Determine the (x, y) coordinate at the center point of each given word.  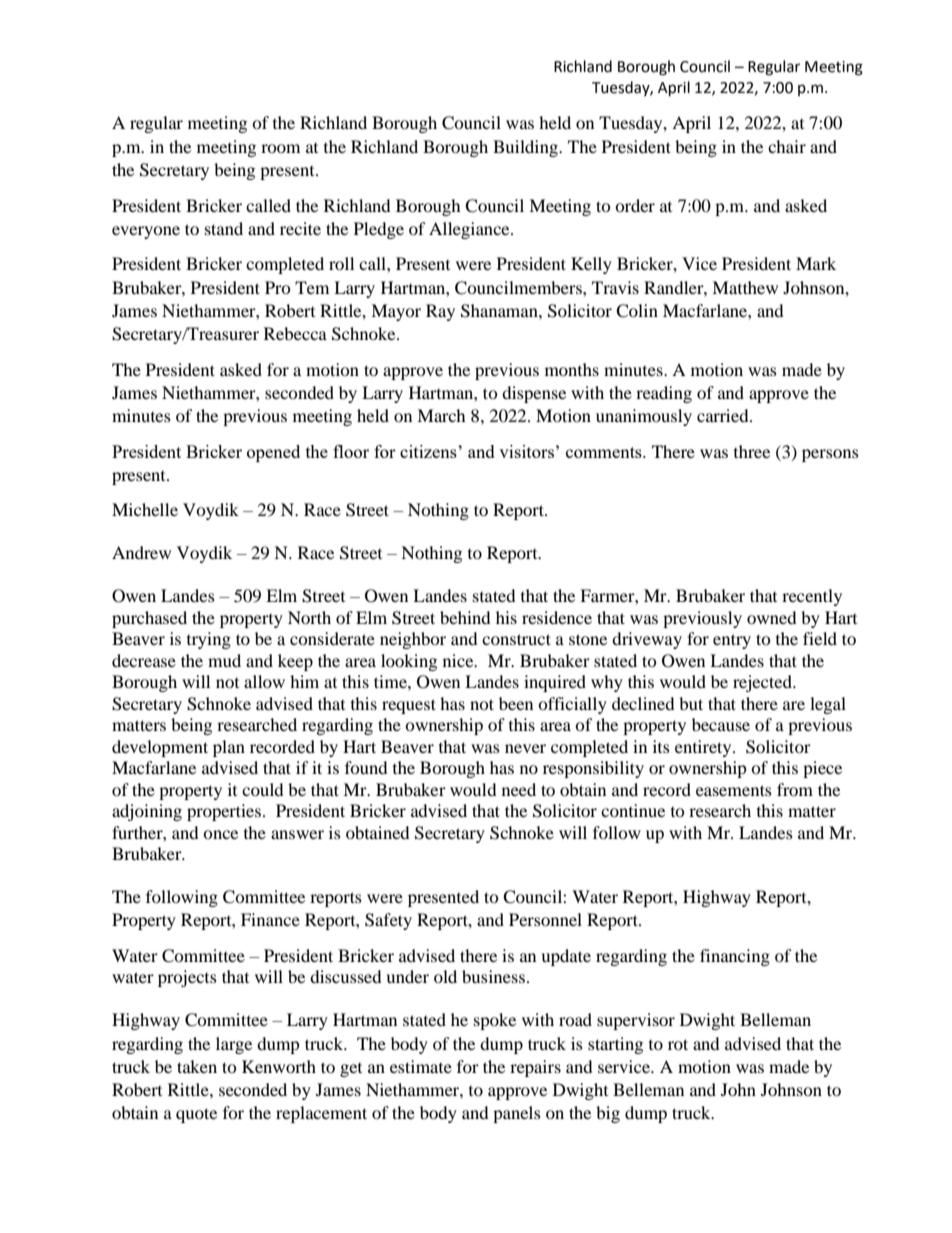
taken (197, 1066)
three (752, 451)
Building (526, 148)
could (263, 789)
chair (787, 146)
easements (734, 790)
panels (517, 1114)
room (280, 148)
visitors (526, 451)
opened (273, 453)
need (519, 789)
